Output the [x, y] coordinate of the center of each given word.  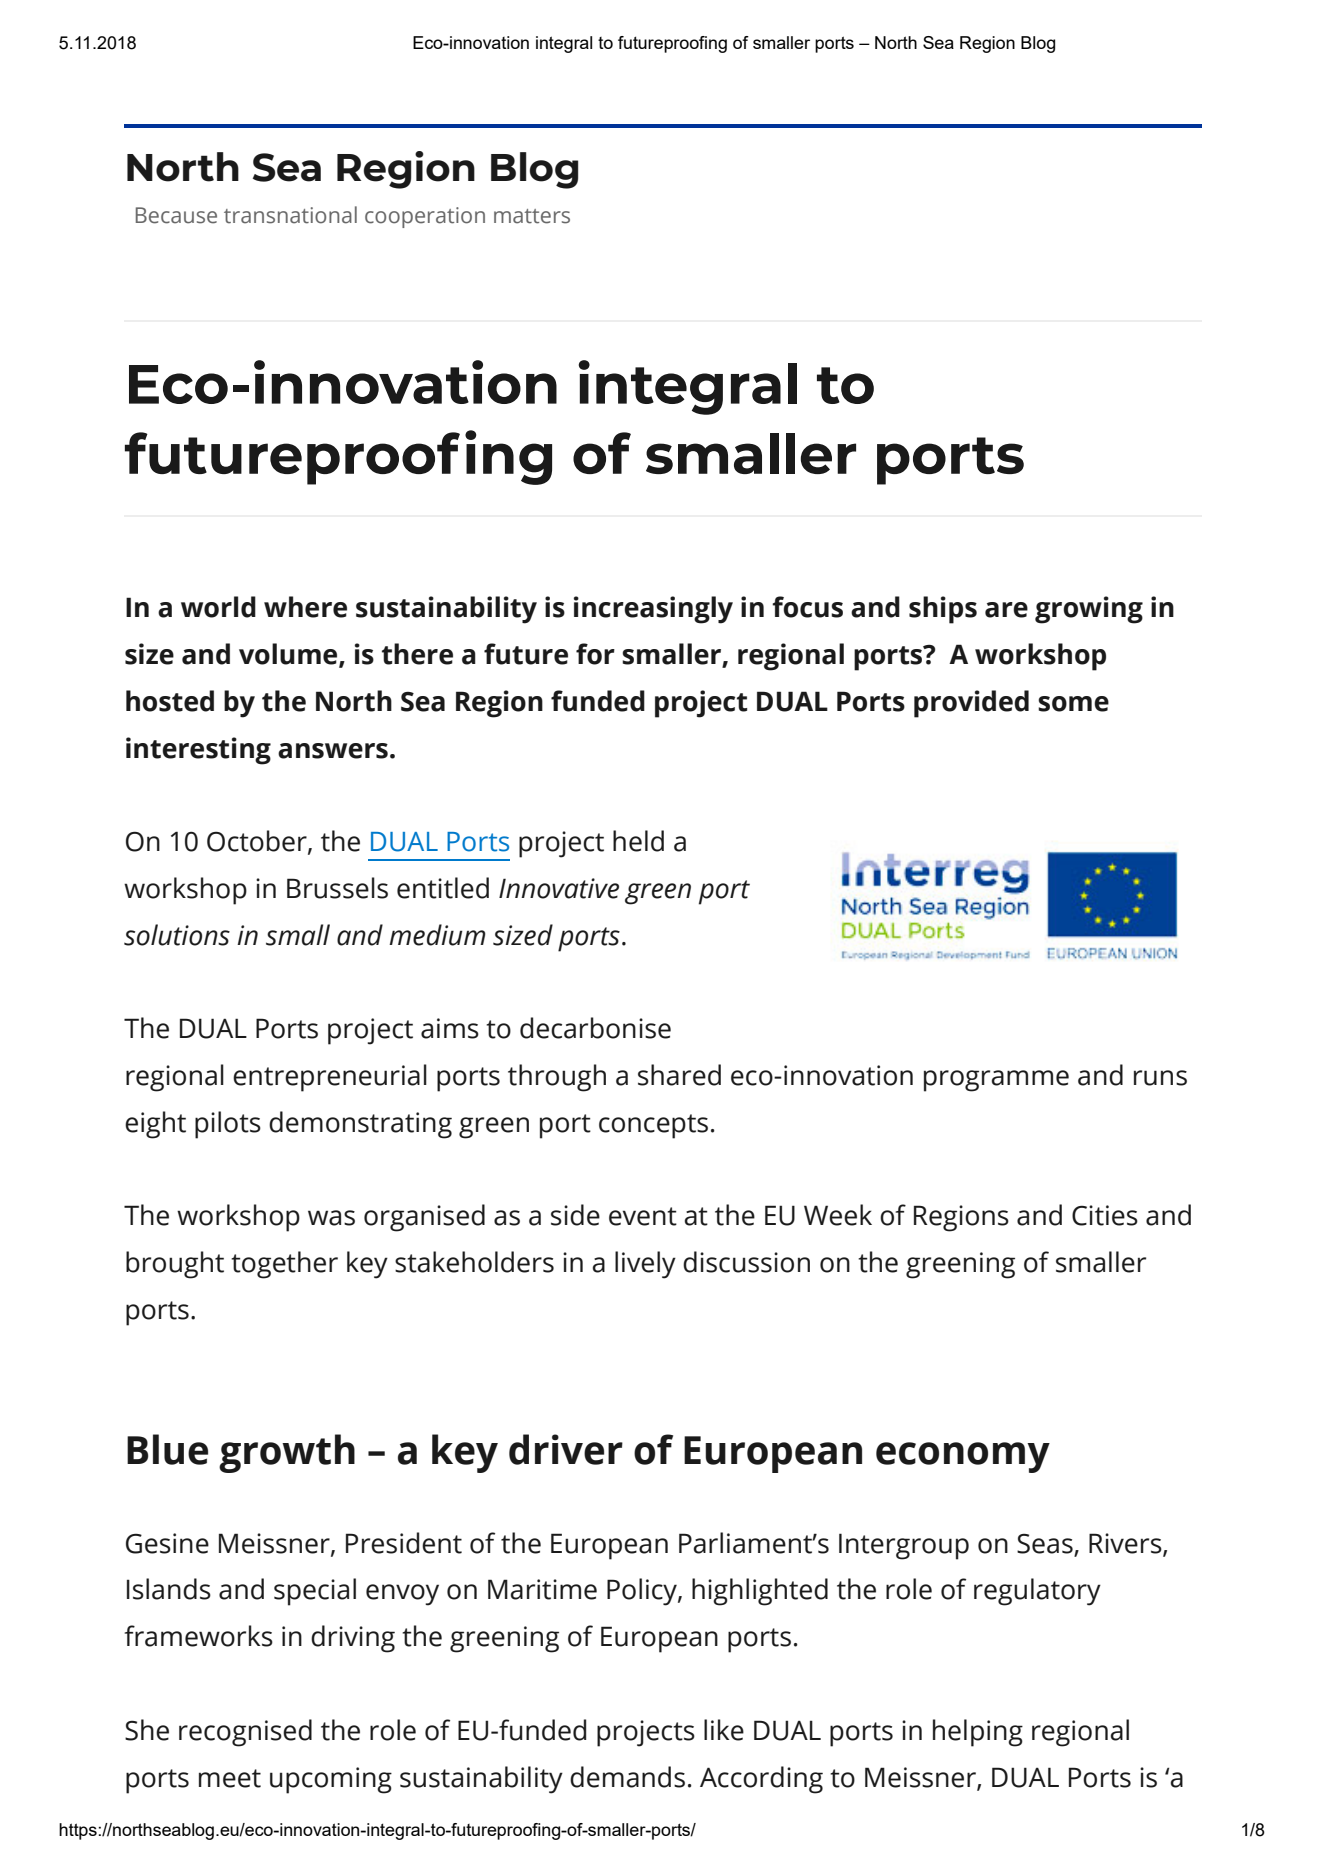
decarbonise [595, 1028]
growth [287, 1453]
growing [1089, 610]
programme [996, 1081]
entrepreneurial [330, 1078]
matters [532, 216]
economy [963, 1457]
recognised [245, 1733]
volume [289, 655]
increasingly [653, 610]
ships [943, 610]
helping [978, 1733]
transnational [290, 215]
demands [627, 1777]
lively [645, 1265]
